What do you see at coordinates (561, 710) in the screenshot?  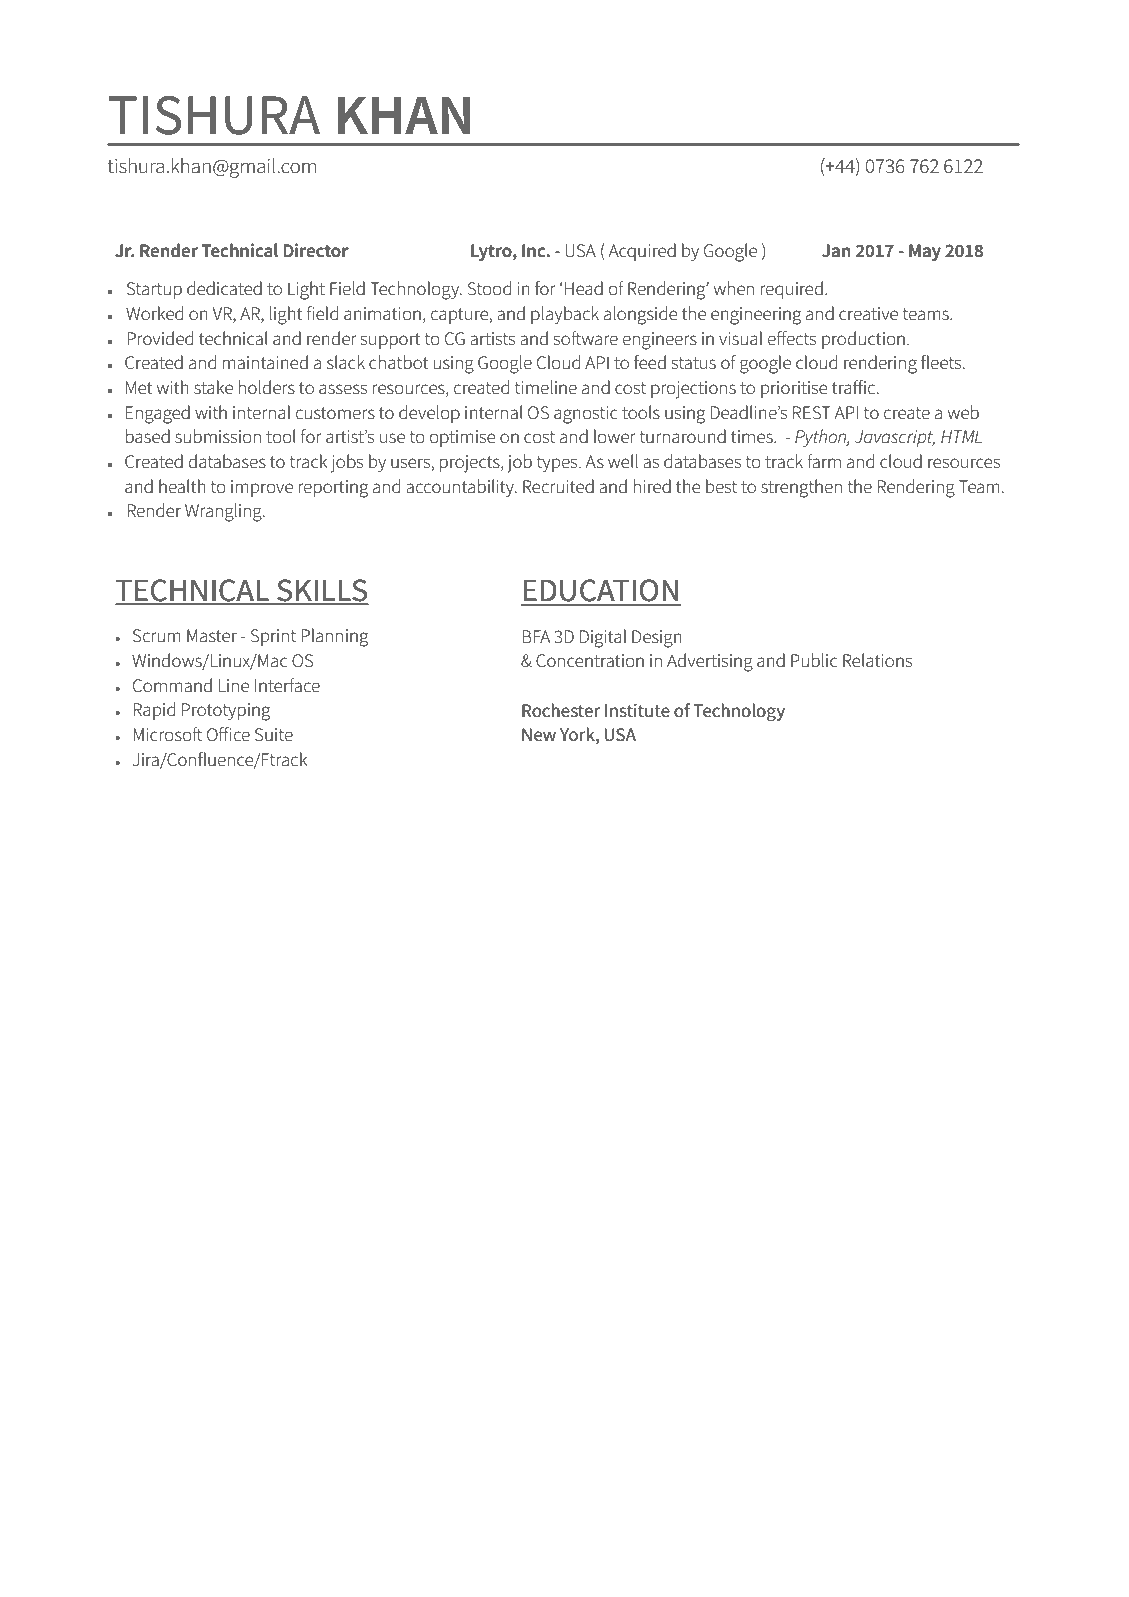 I see `Rochester` at bounding box center [561, 710].
